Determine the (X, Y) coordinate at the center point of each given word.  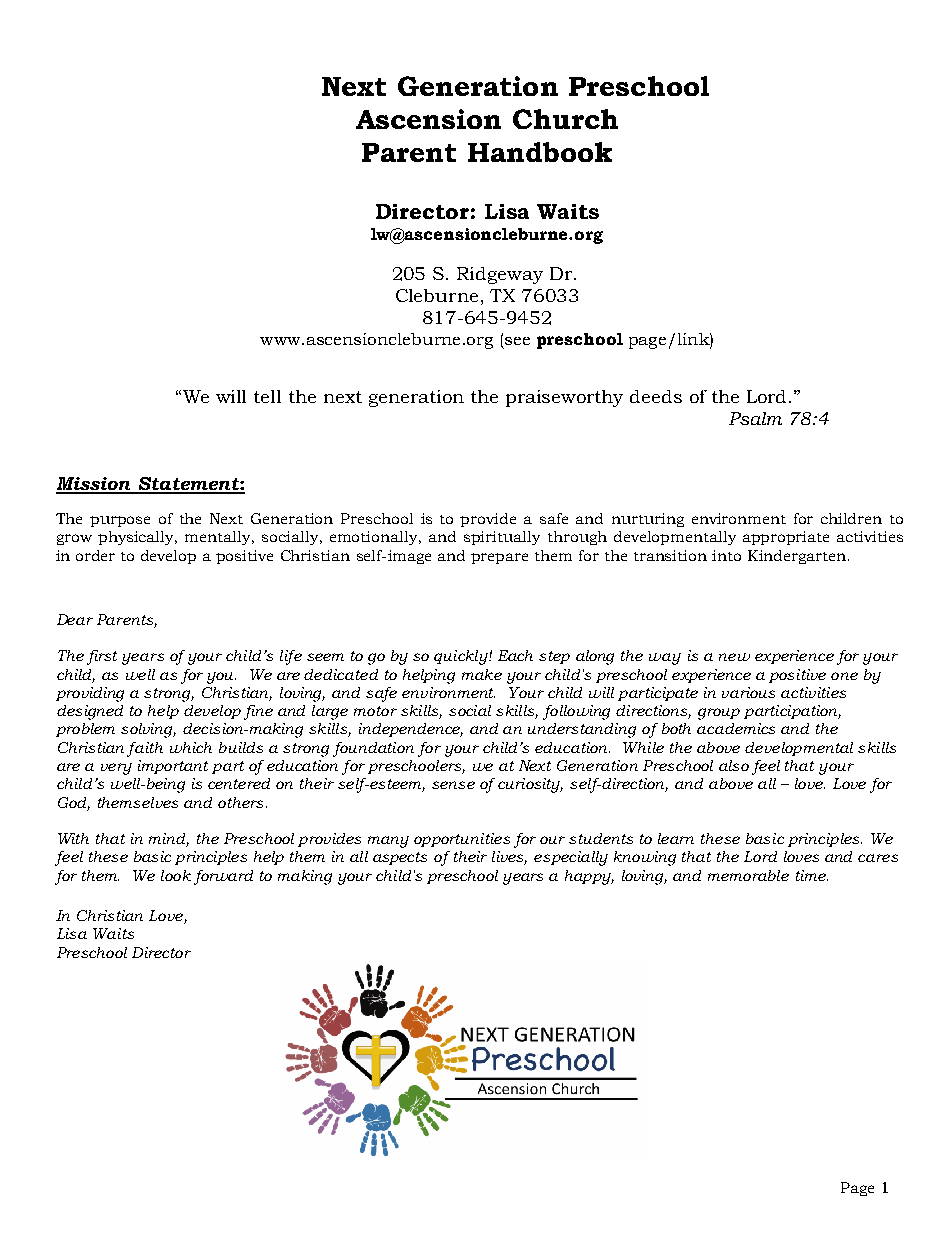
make (482, 674)
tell (267, 396)
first (102, 657)
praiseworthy (564, 398)
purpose (120, 521)
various (748, 692)
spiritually (502, 538)
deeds (656, 396)
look (176, 875)
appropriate (786, 538)
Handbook (540, 152)
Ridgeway (500, 275)
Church (565, 119)
